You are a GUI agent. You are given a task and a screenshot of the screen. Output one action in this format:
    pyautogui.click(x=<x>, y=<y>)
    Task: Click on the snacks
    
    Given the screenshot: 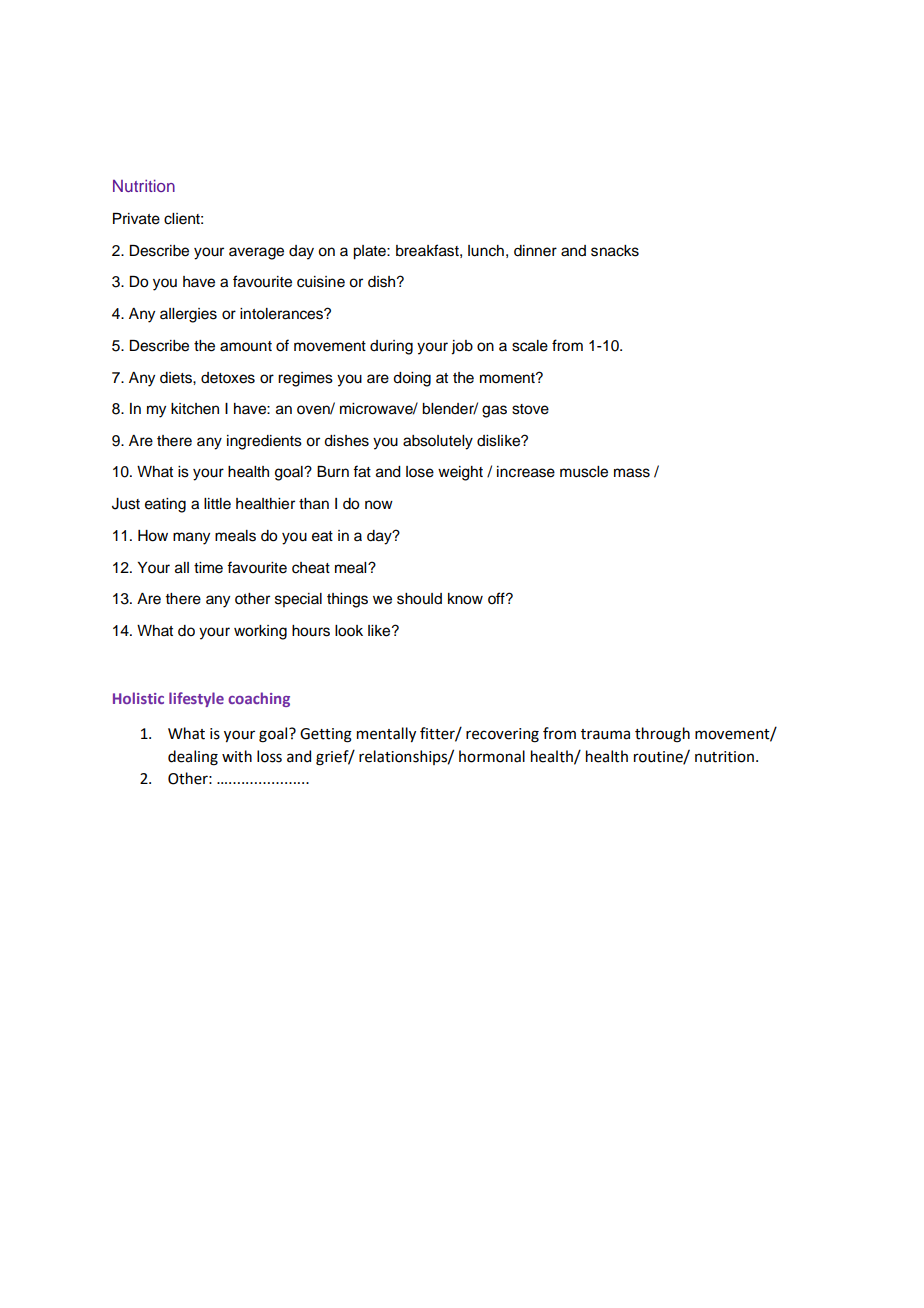 What is the action you would take?
    pyautogui.click(x=615, y=251)
